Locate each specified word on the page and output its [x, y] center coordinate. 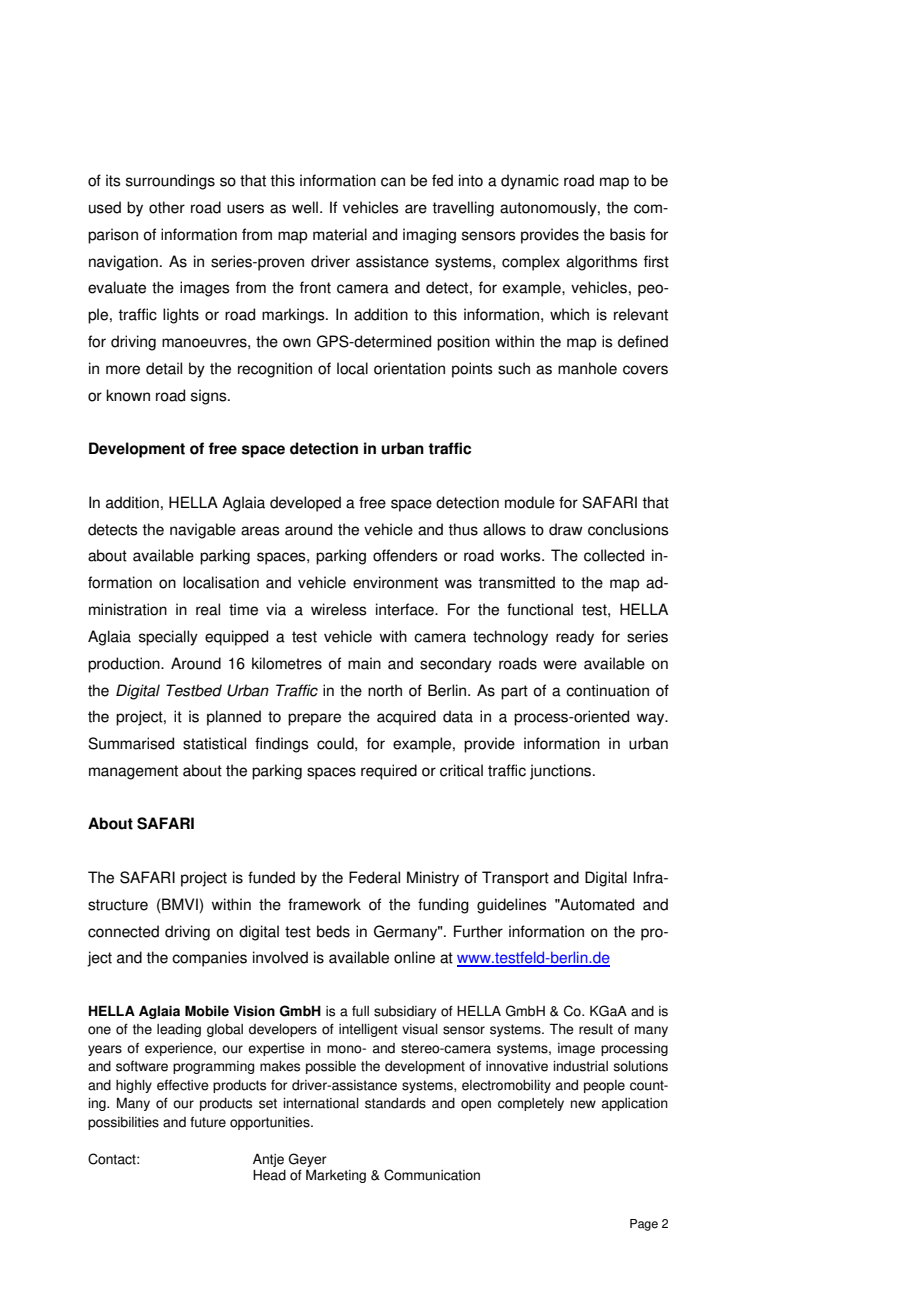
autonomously [549, 209]
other [167, 207]
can [393, 182]
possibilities [123, 1123]
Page [644, 1225]
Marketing [336, 1176]
